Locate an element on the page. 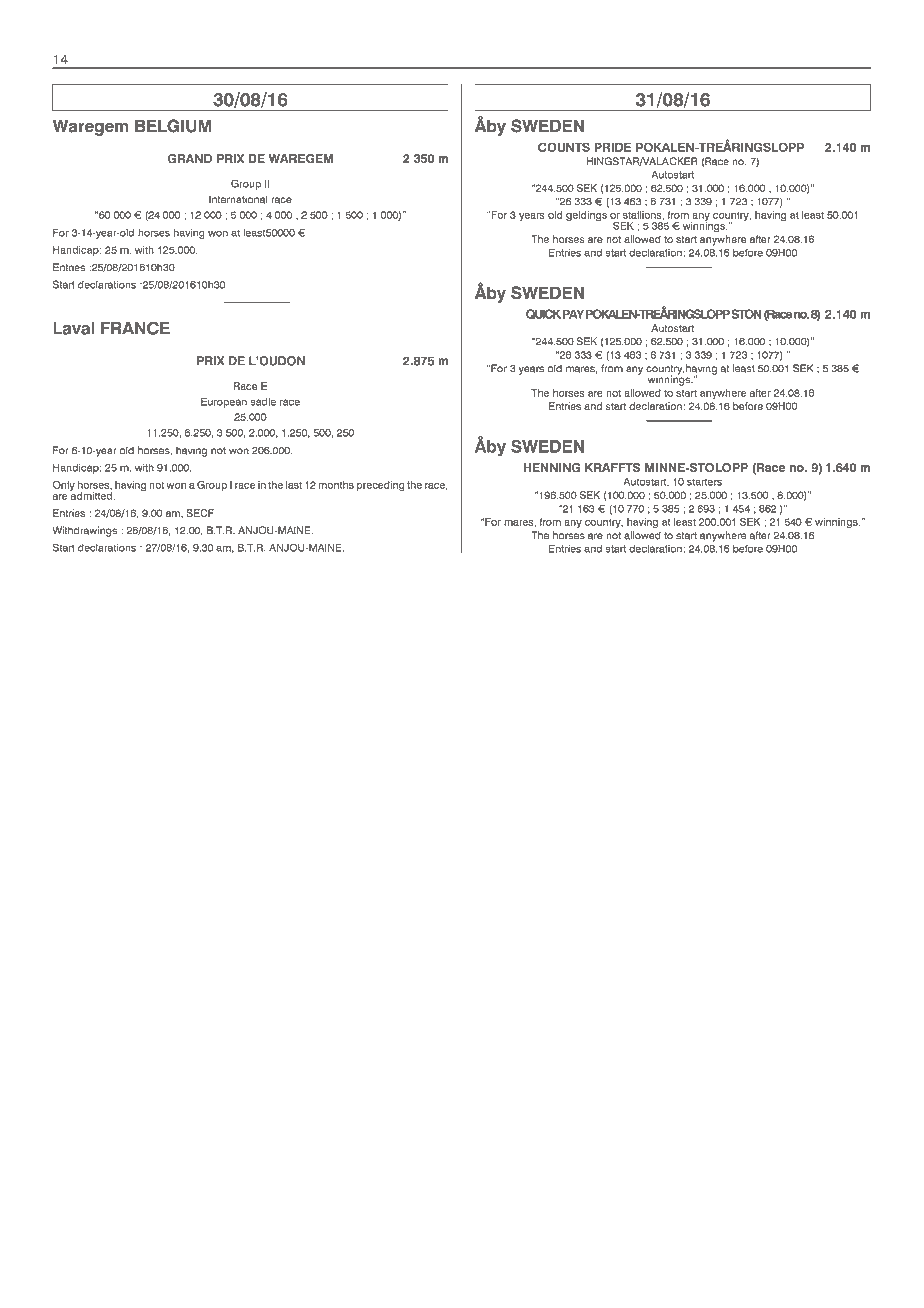 This image has width=924, height=1308. geldings is located at coordinates (586, 216).
